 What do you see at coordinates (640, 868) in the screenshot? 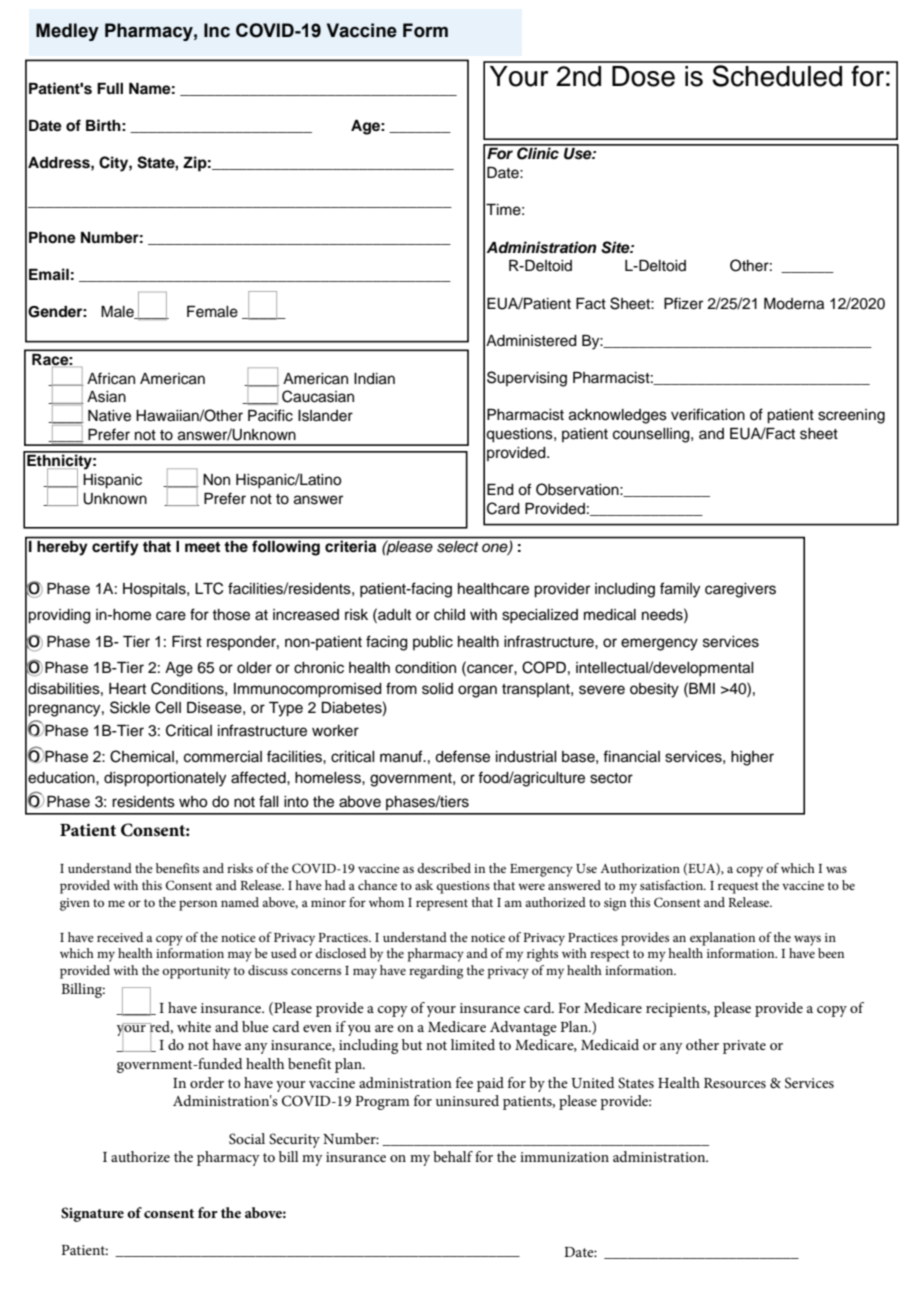
I see `Authorization` at bounding box center [640, 868].
